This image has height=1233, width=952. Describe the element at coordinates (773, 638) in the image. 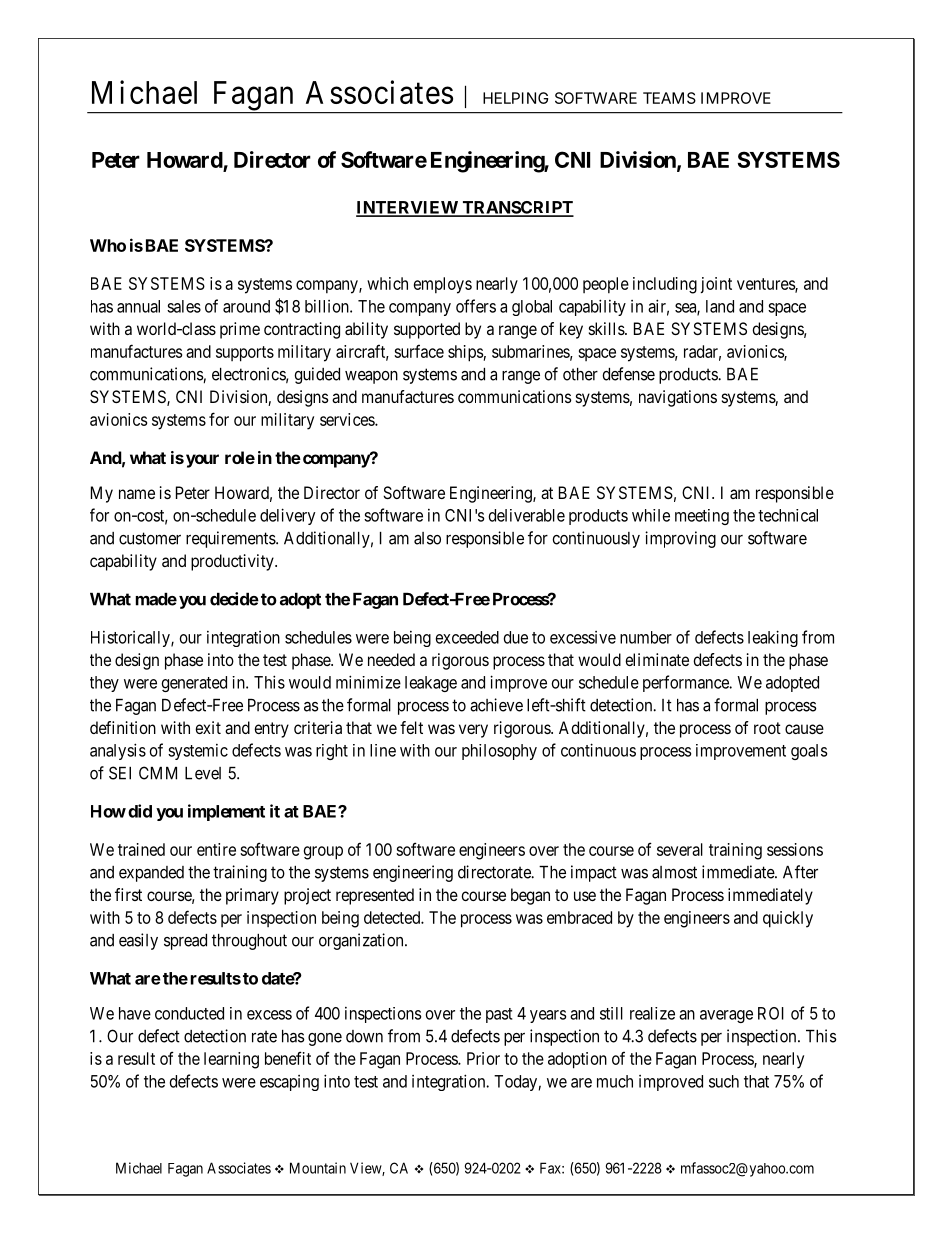

I see `leaking` at that location.
